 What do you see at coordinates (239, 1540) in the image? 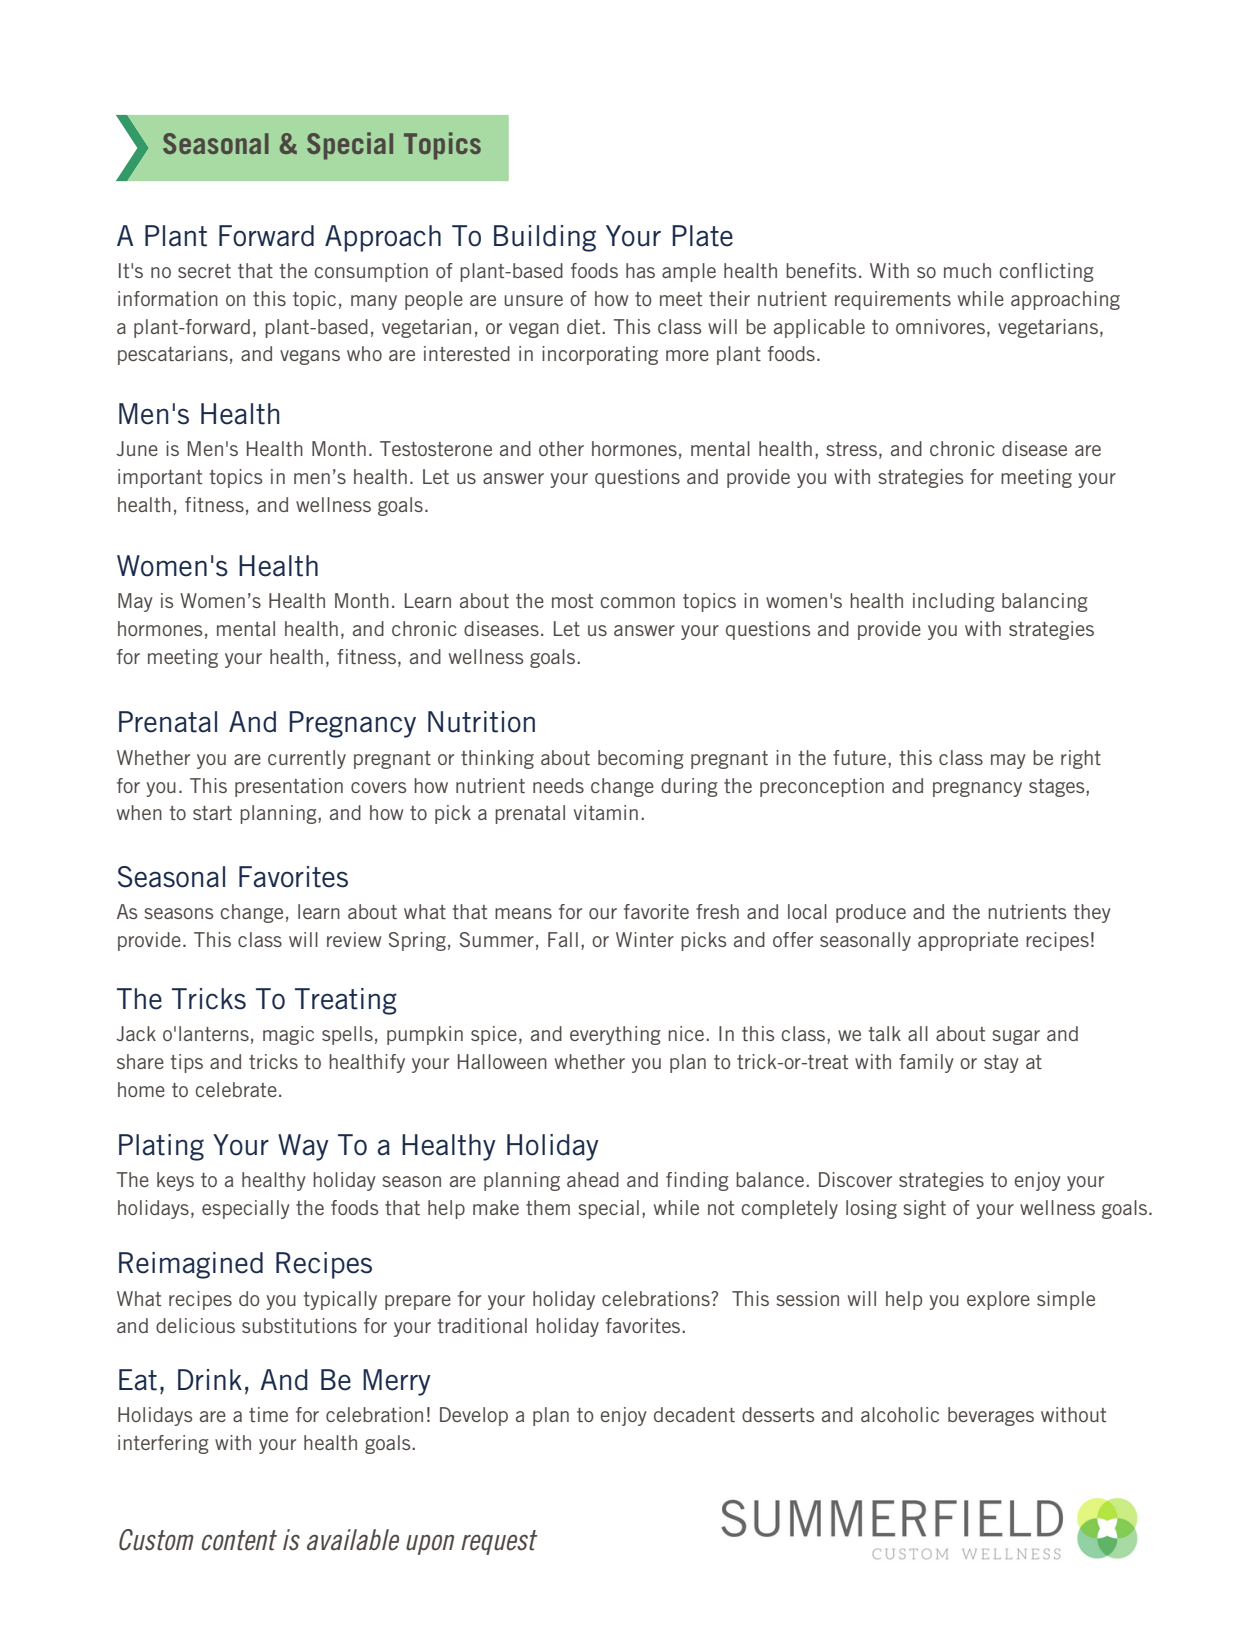
I see `content` at bounding box center [239, 1540].
